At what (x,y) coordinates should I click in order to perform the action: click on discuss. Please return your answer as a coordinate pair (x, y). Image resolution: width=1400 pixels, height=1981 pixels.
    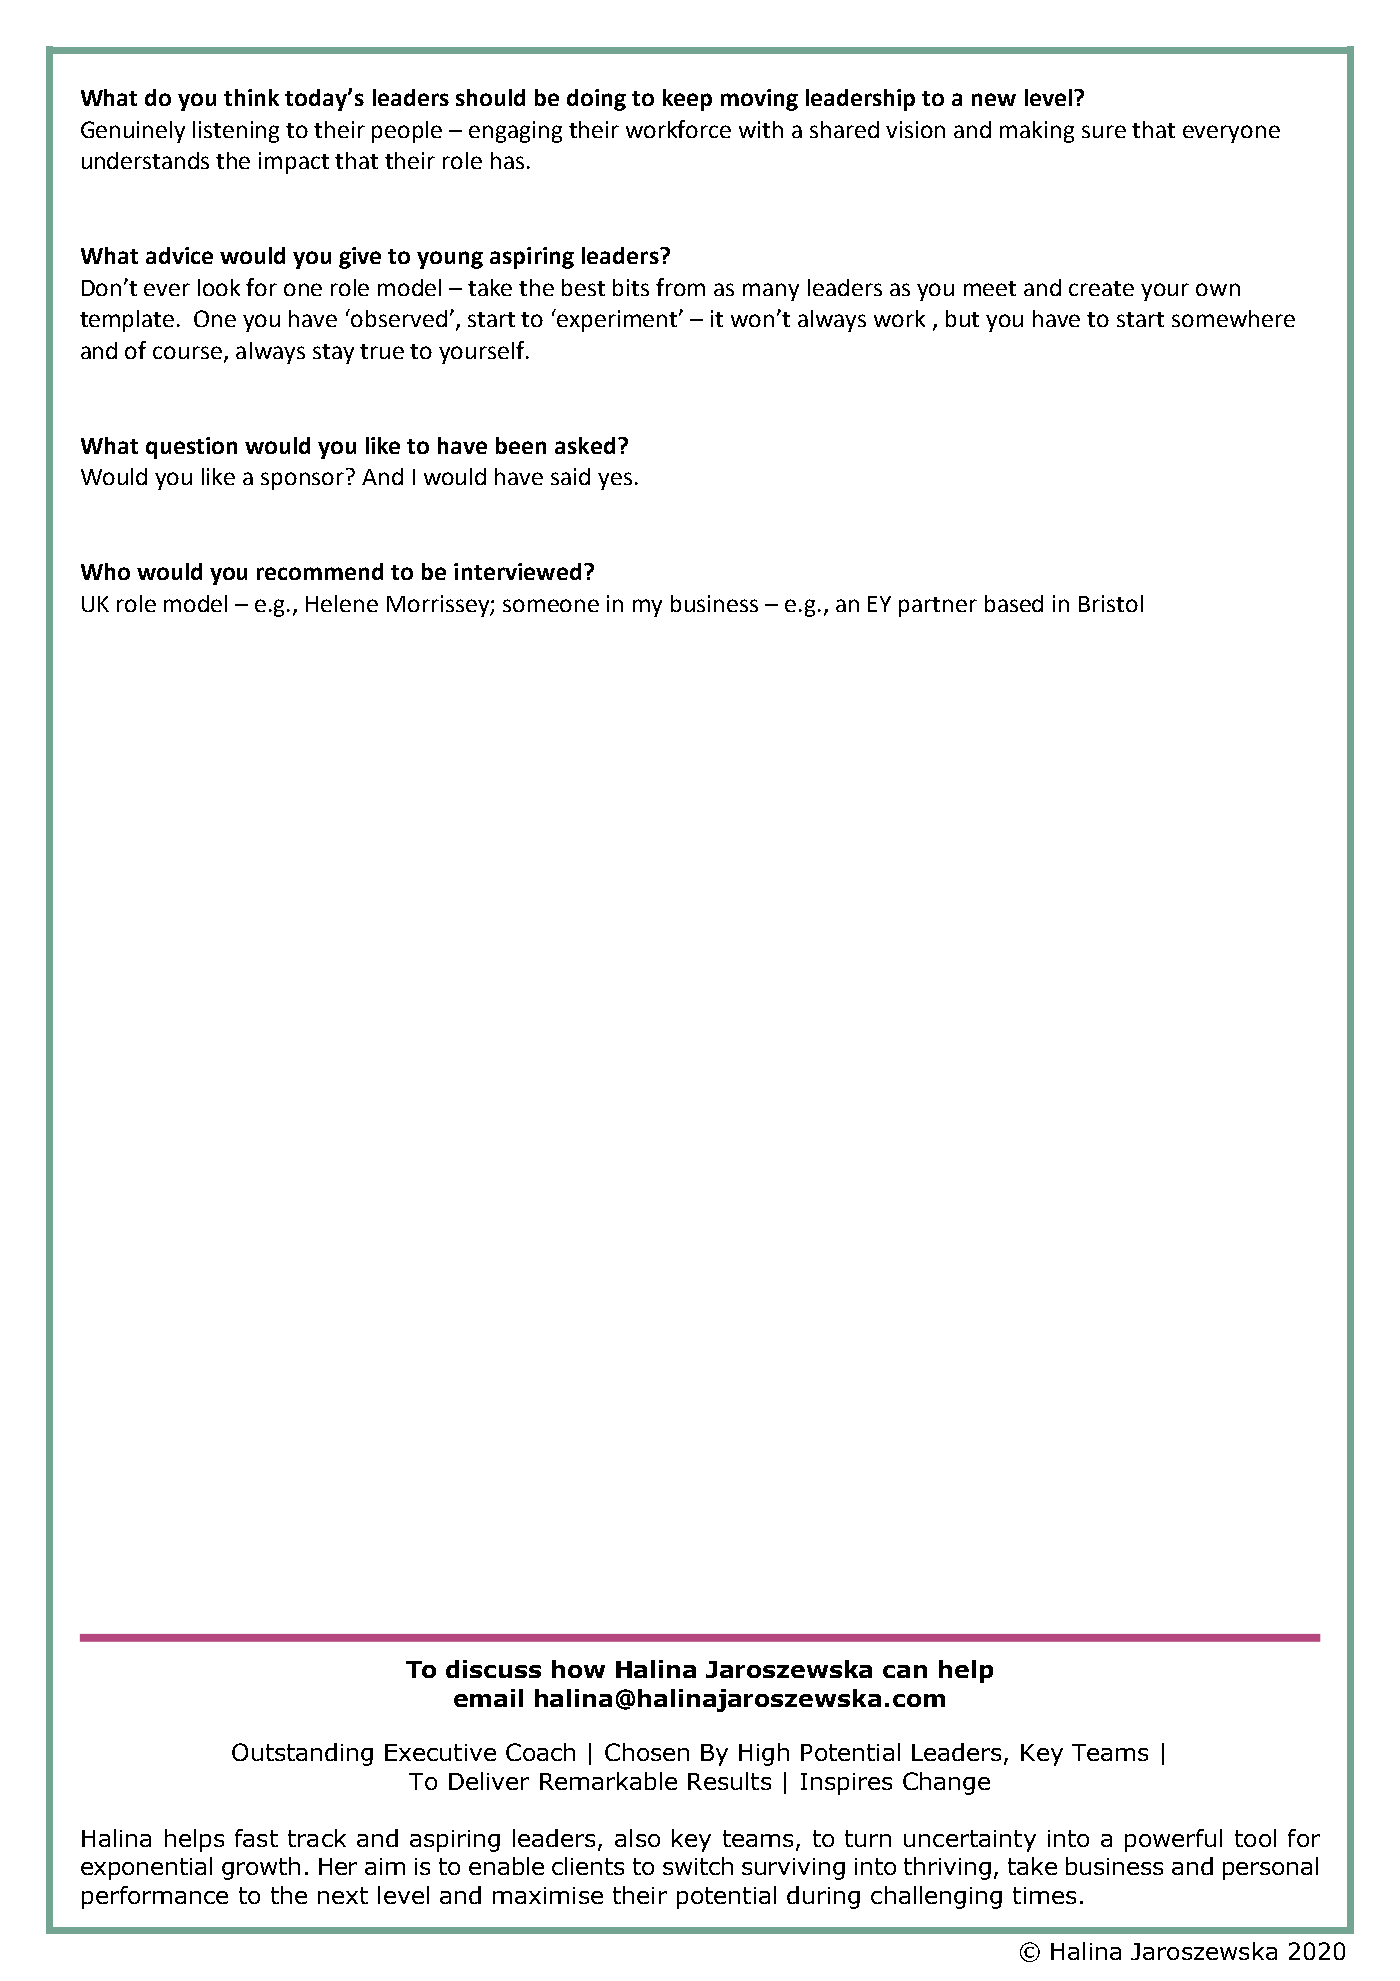
    Looking at the image, I should click on (493, 1669).
